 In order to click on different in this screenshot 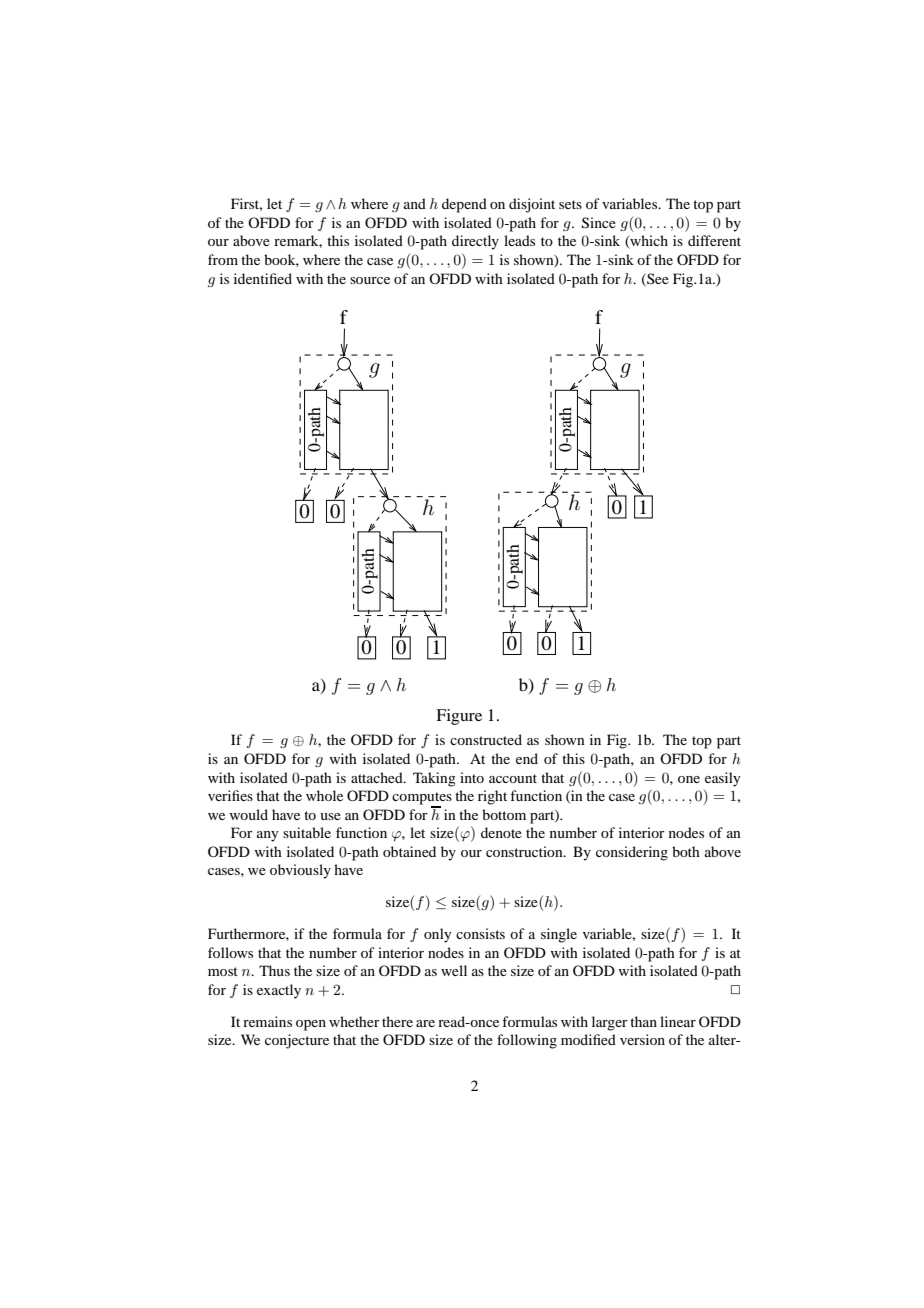, I will do `click(714, 240)`.
